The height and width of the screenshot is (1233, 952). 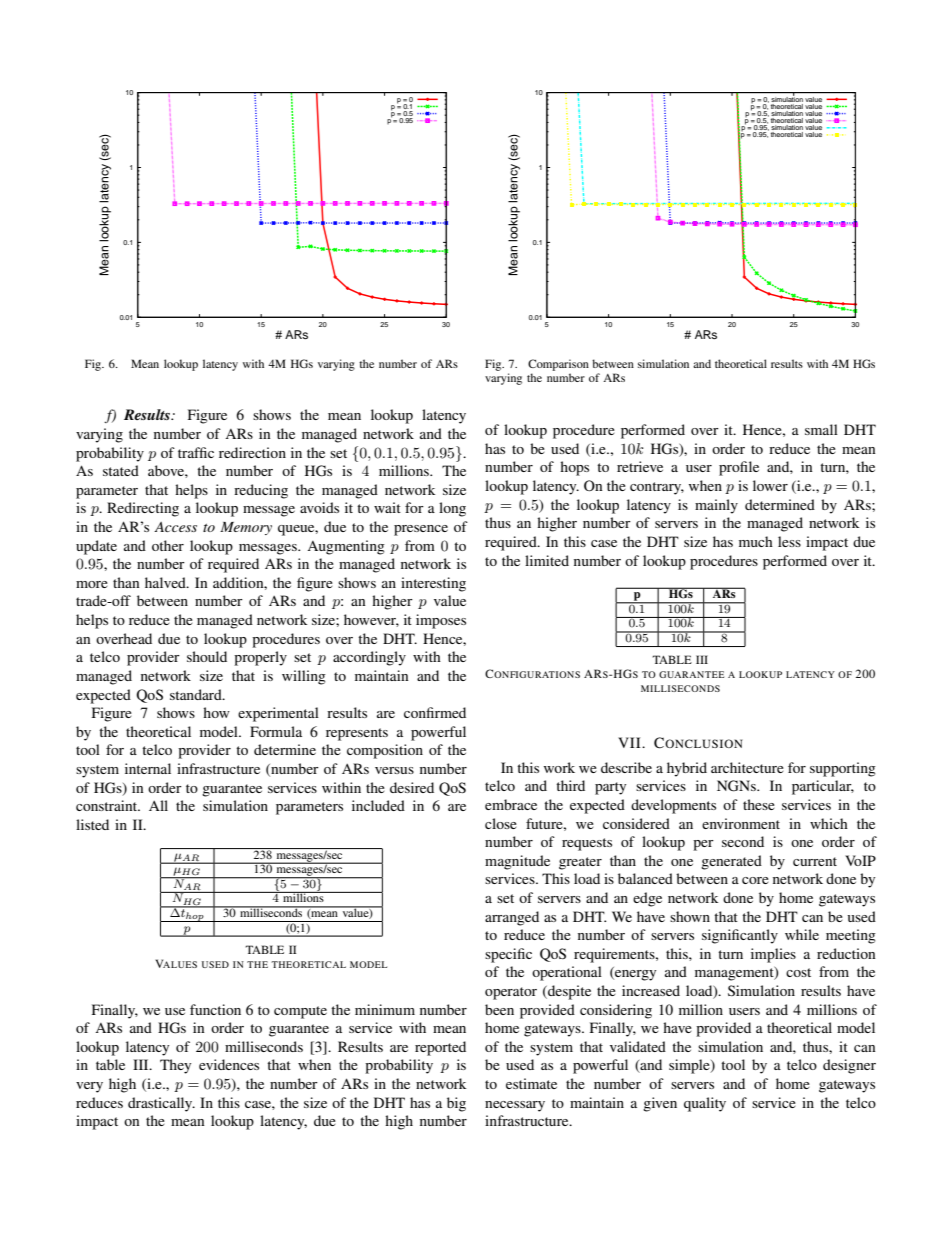 I want to click on listed, so click(x=92, y=824).
